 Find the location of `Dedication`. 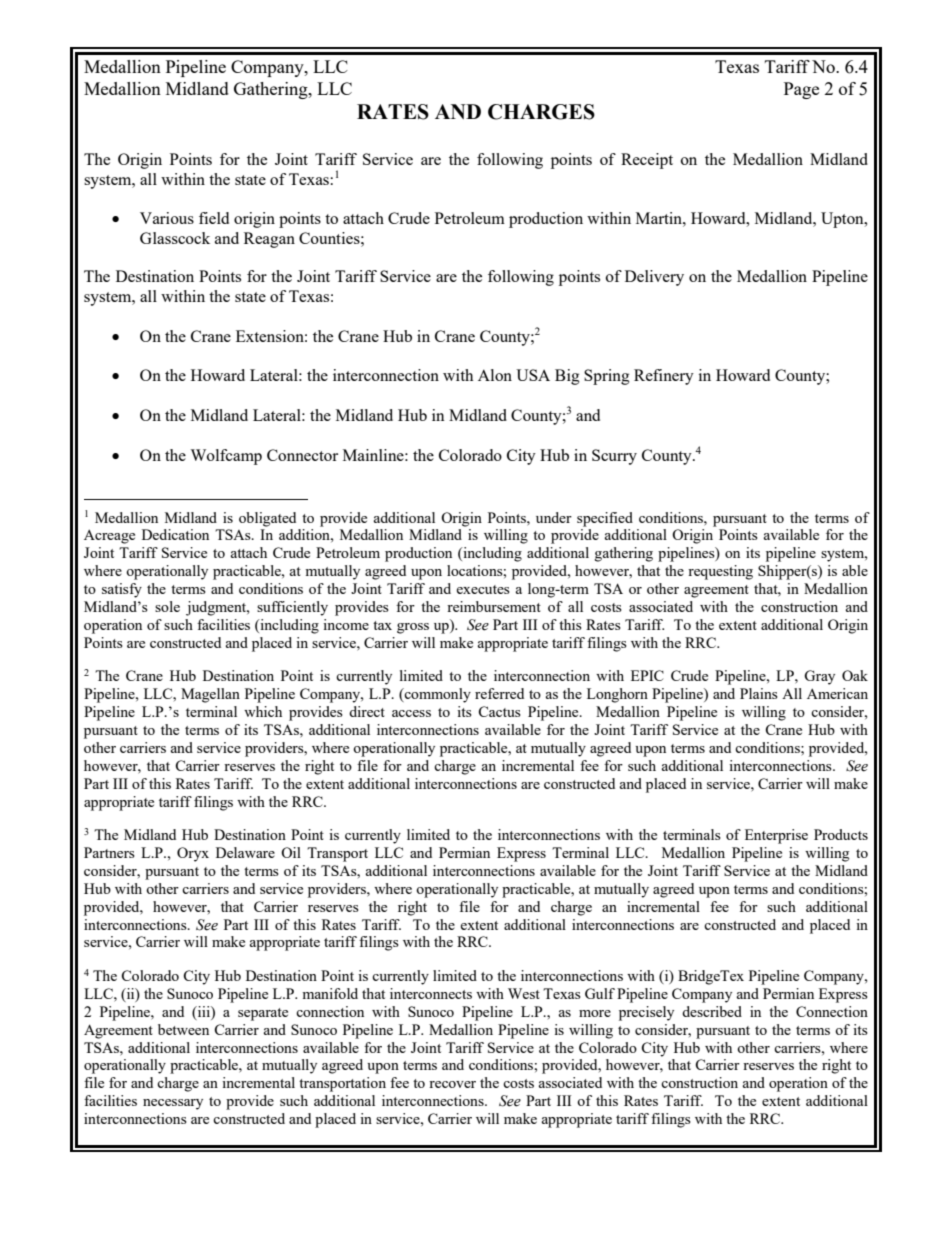

Dedication is located at coordinates (175, 534).
